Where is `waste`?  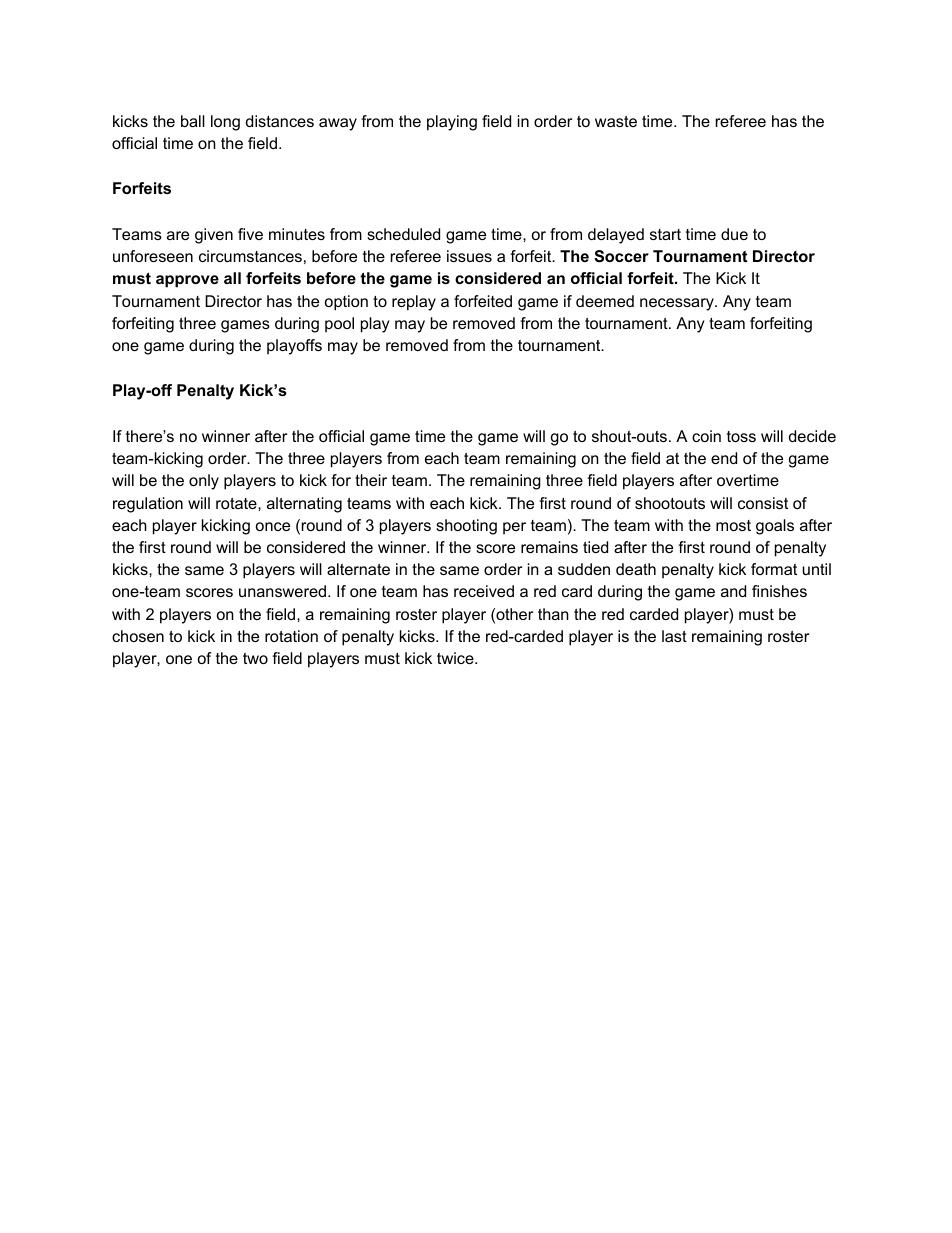 waste is located at coordinates (616, 121).
